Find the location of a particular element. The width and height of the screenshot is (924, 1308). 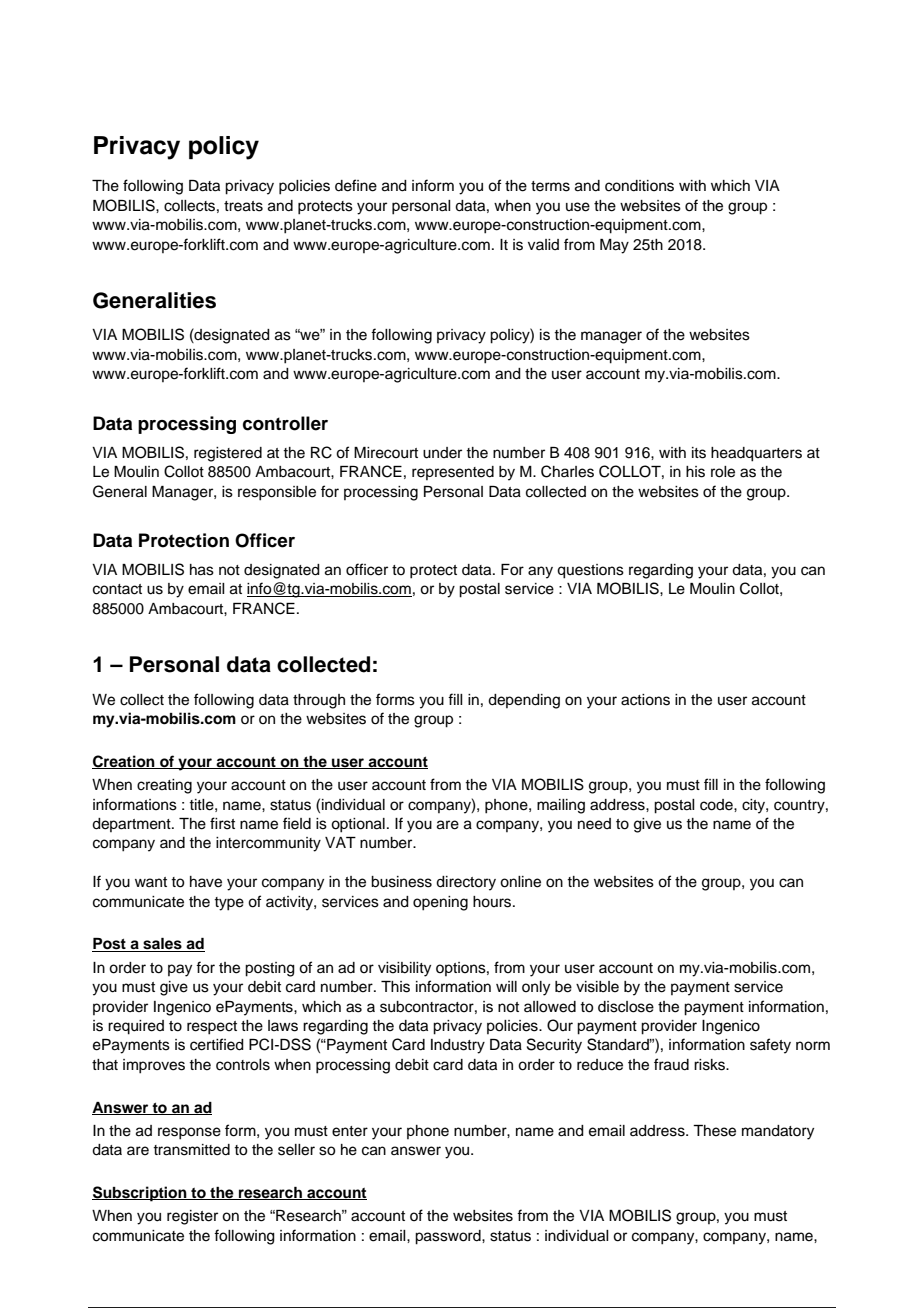

directory is located at coordinates (466, 883).
